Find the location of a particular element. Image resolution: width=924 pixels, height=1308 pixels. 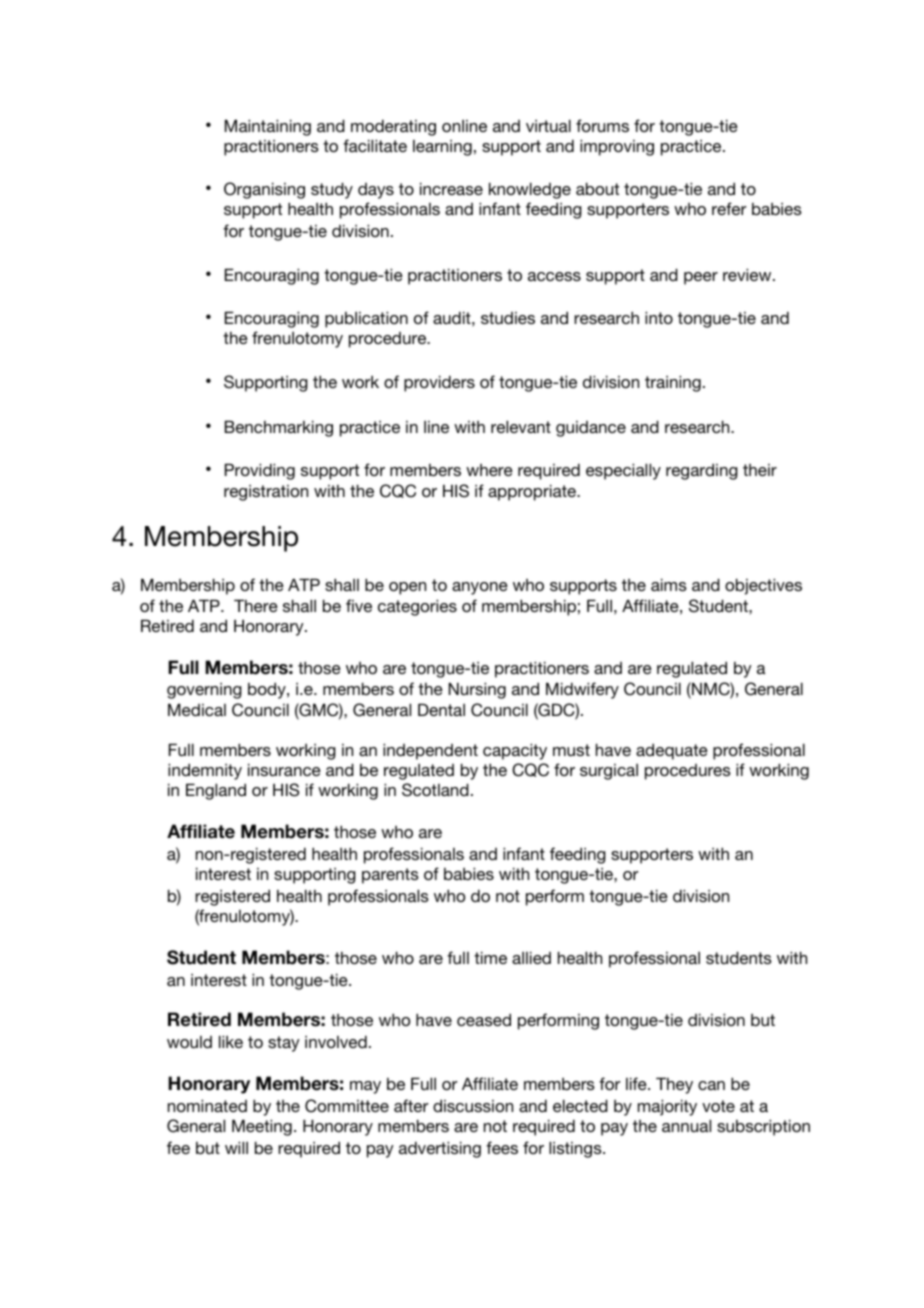

Maintaining is located at coordinates (268, 127).
